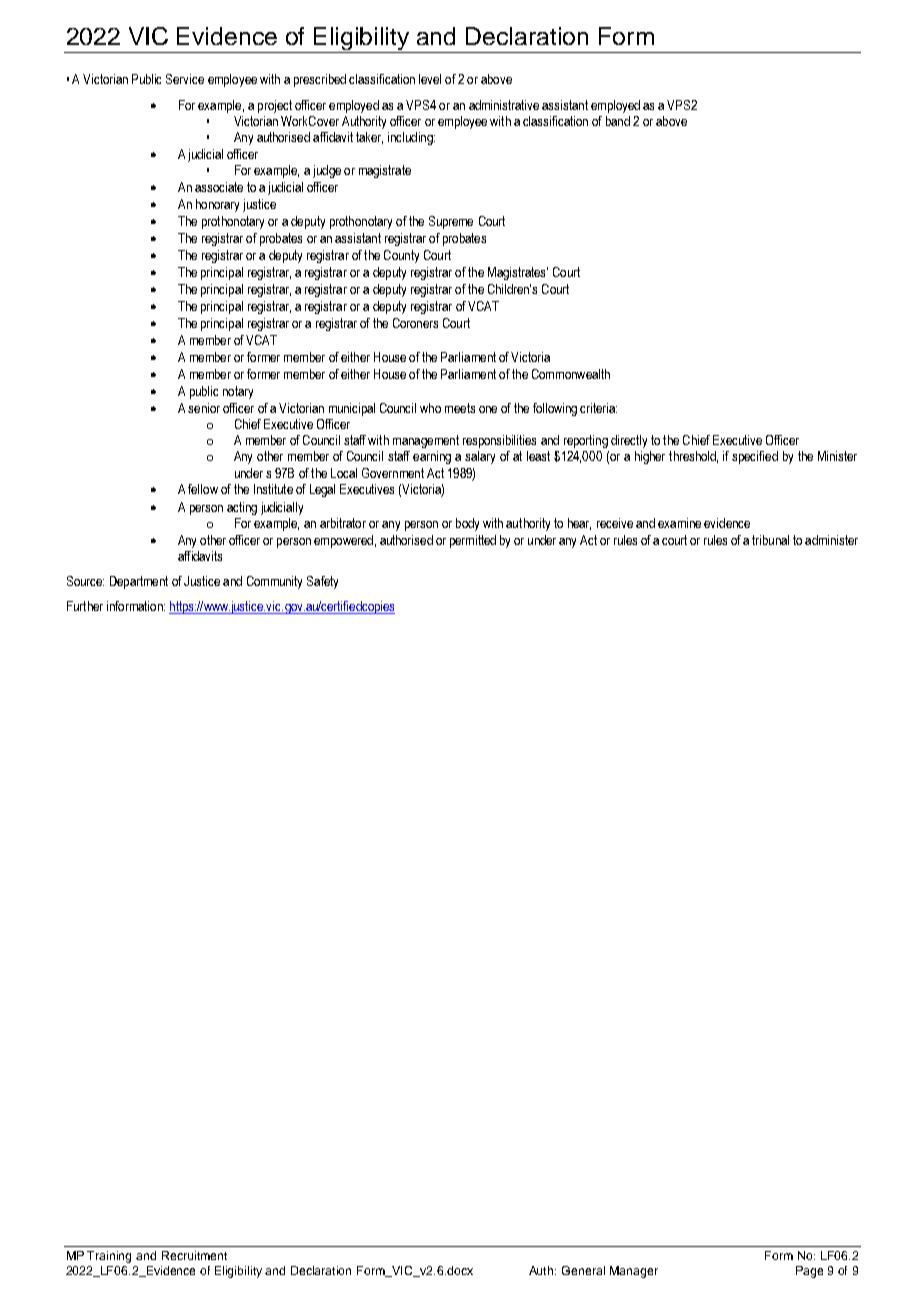 Image resolution: width=924 pixels, height=1308 pixels. Describe the element at coordinates (411, 138) in the document. I see `including` at that location.
